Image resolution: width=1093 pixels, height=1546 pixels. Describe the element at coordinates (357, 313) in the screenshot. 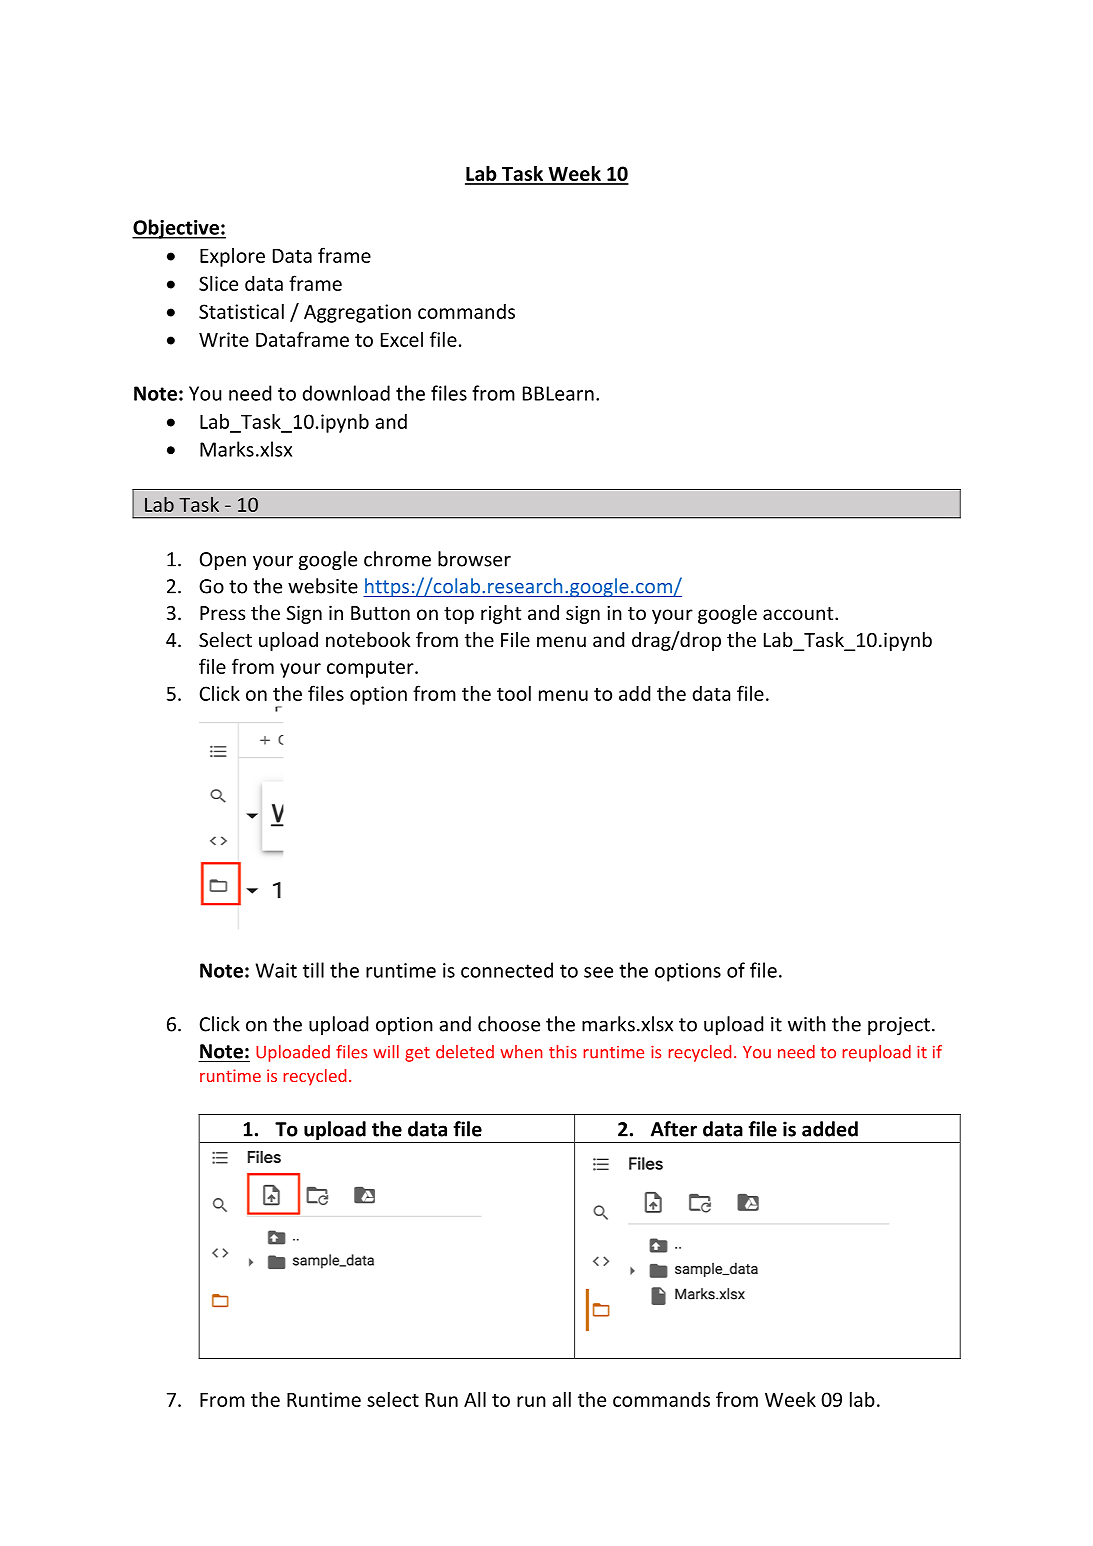

I see `Aggregation` at that location.
